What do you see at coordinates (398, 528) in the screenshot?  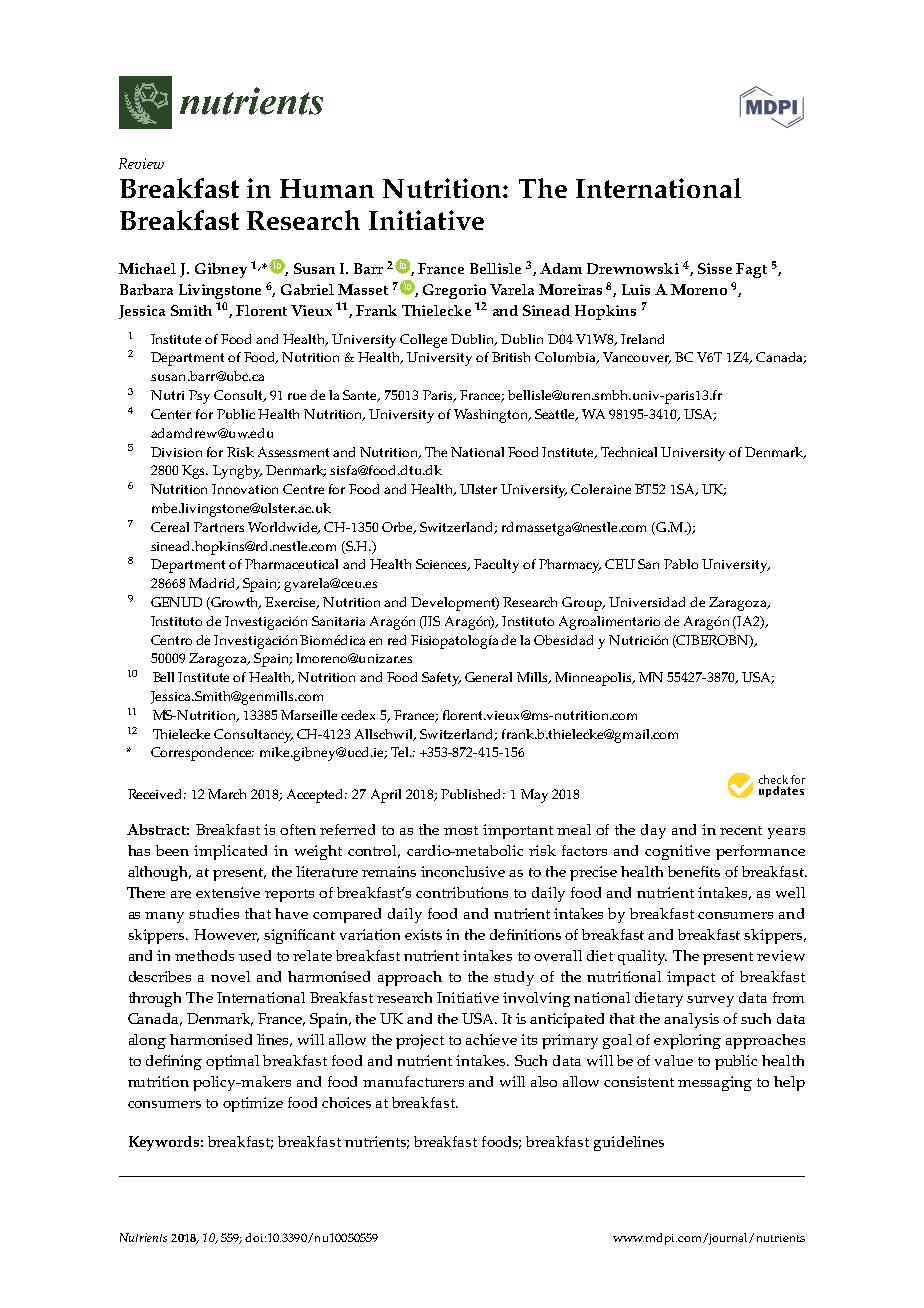 I see `Orbe` at bounding box center [398, 528].
